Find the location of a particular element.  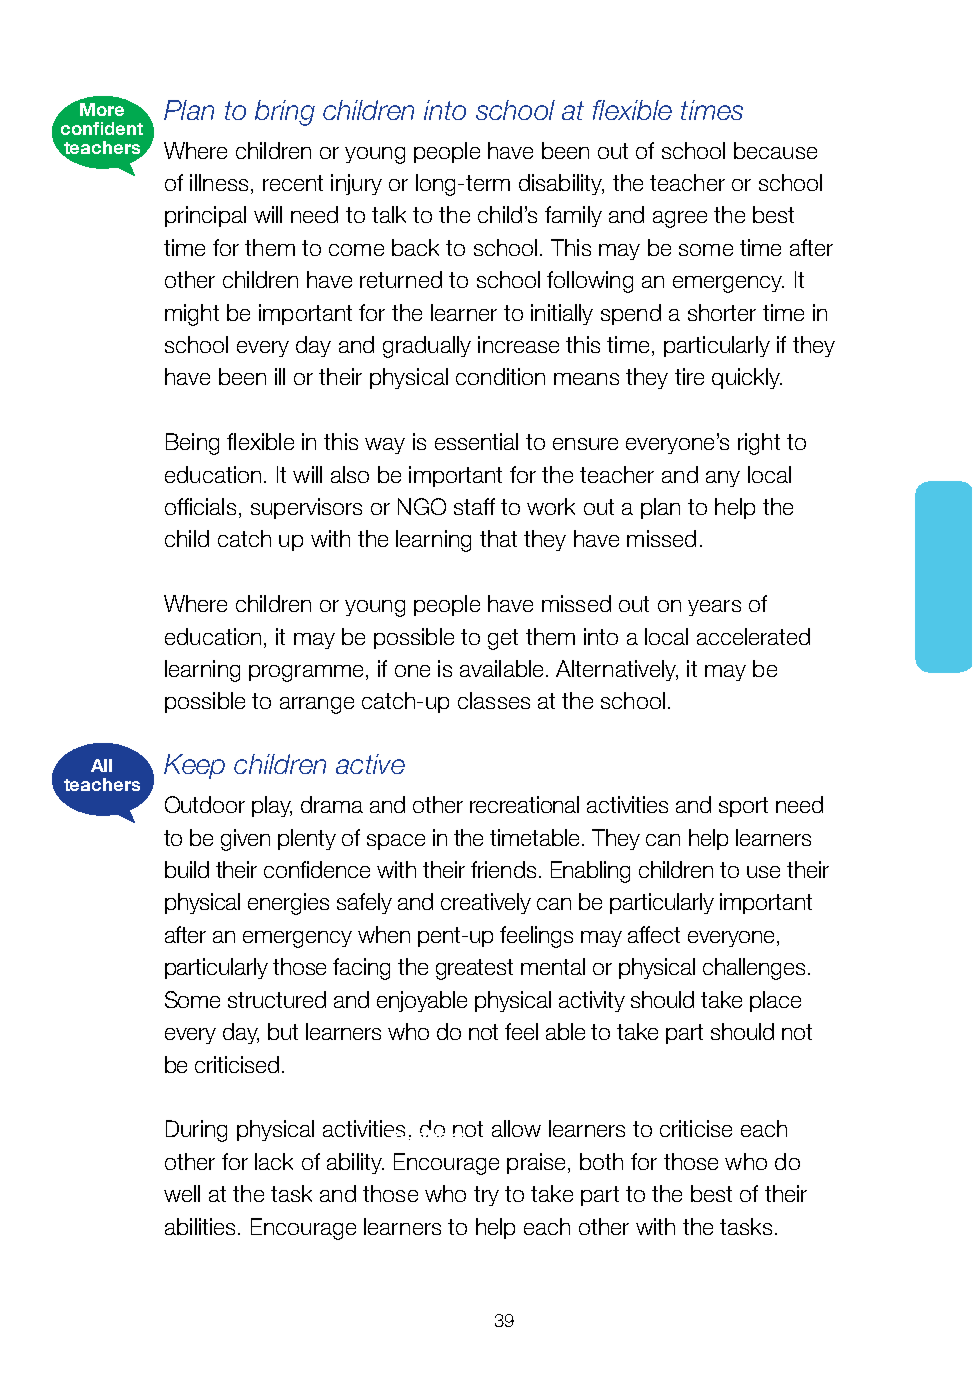

both is located at coordinates (601, 1161).
